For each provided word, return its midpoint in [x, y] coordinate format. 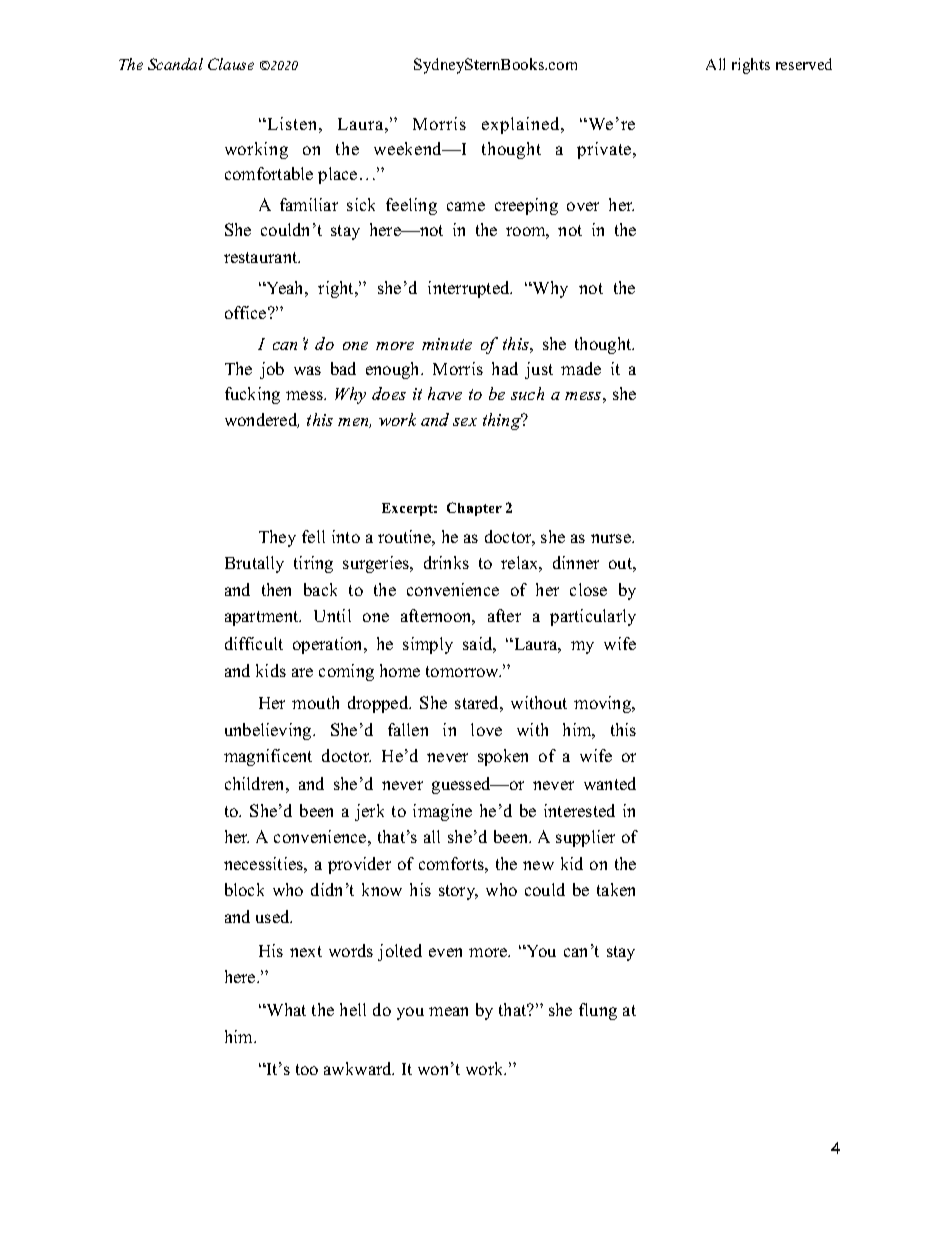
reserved [804, 64]
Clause [231, 64]
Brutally [254, 564]
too [307, 1069]
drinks [446, 562]
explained [522, 125]
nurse [612, 538]
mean [448, 1011]
